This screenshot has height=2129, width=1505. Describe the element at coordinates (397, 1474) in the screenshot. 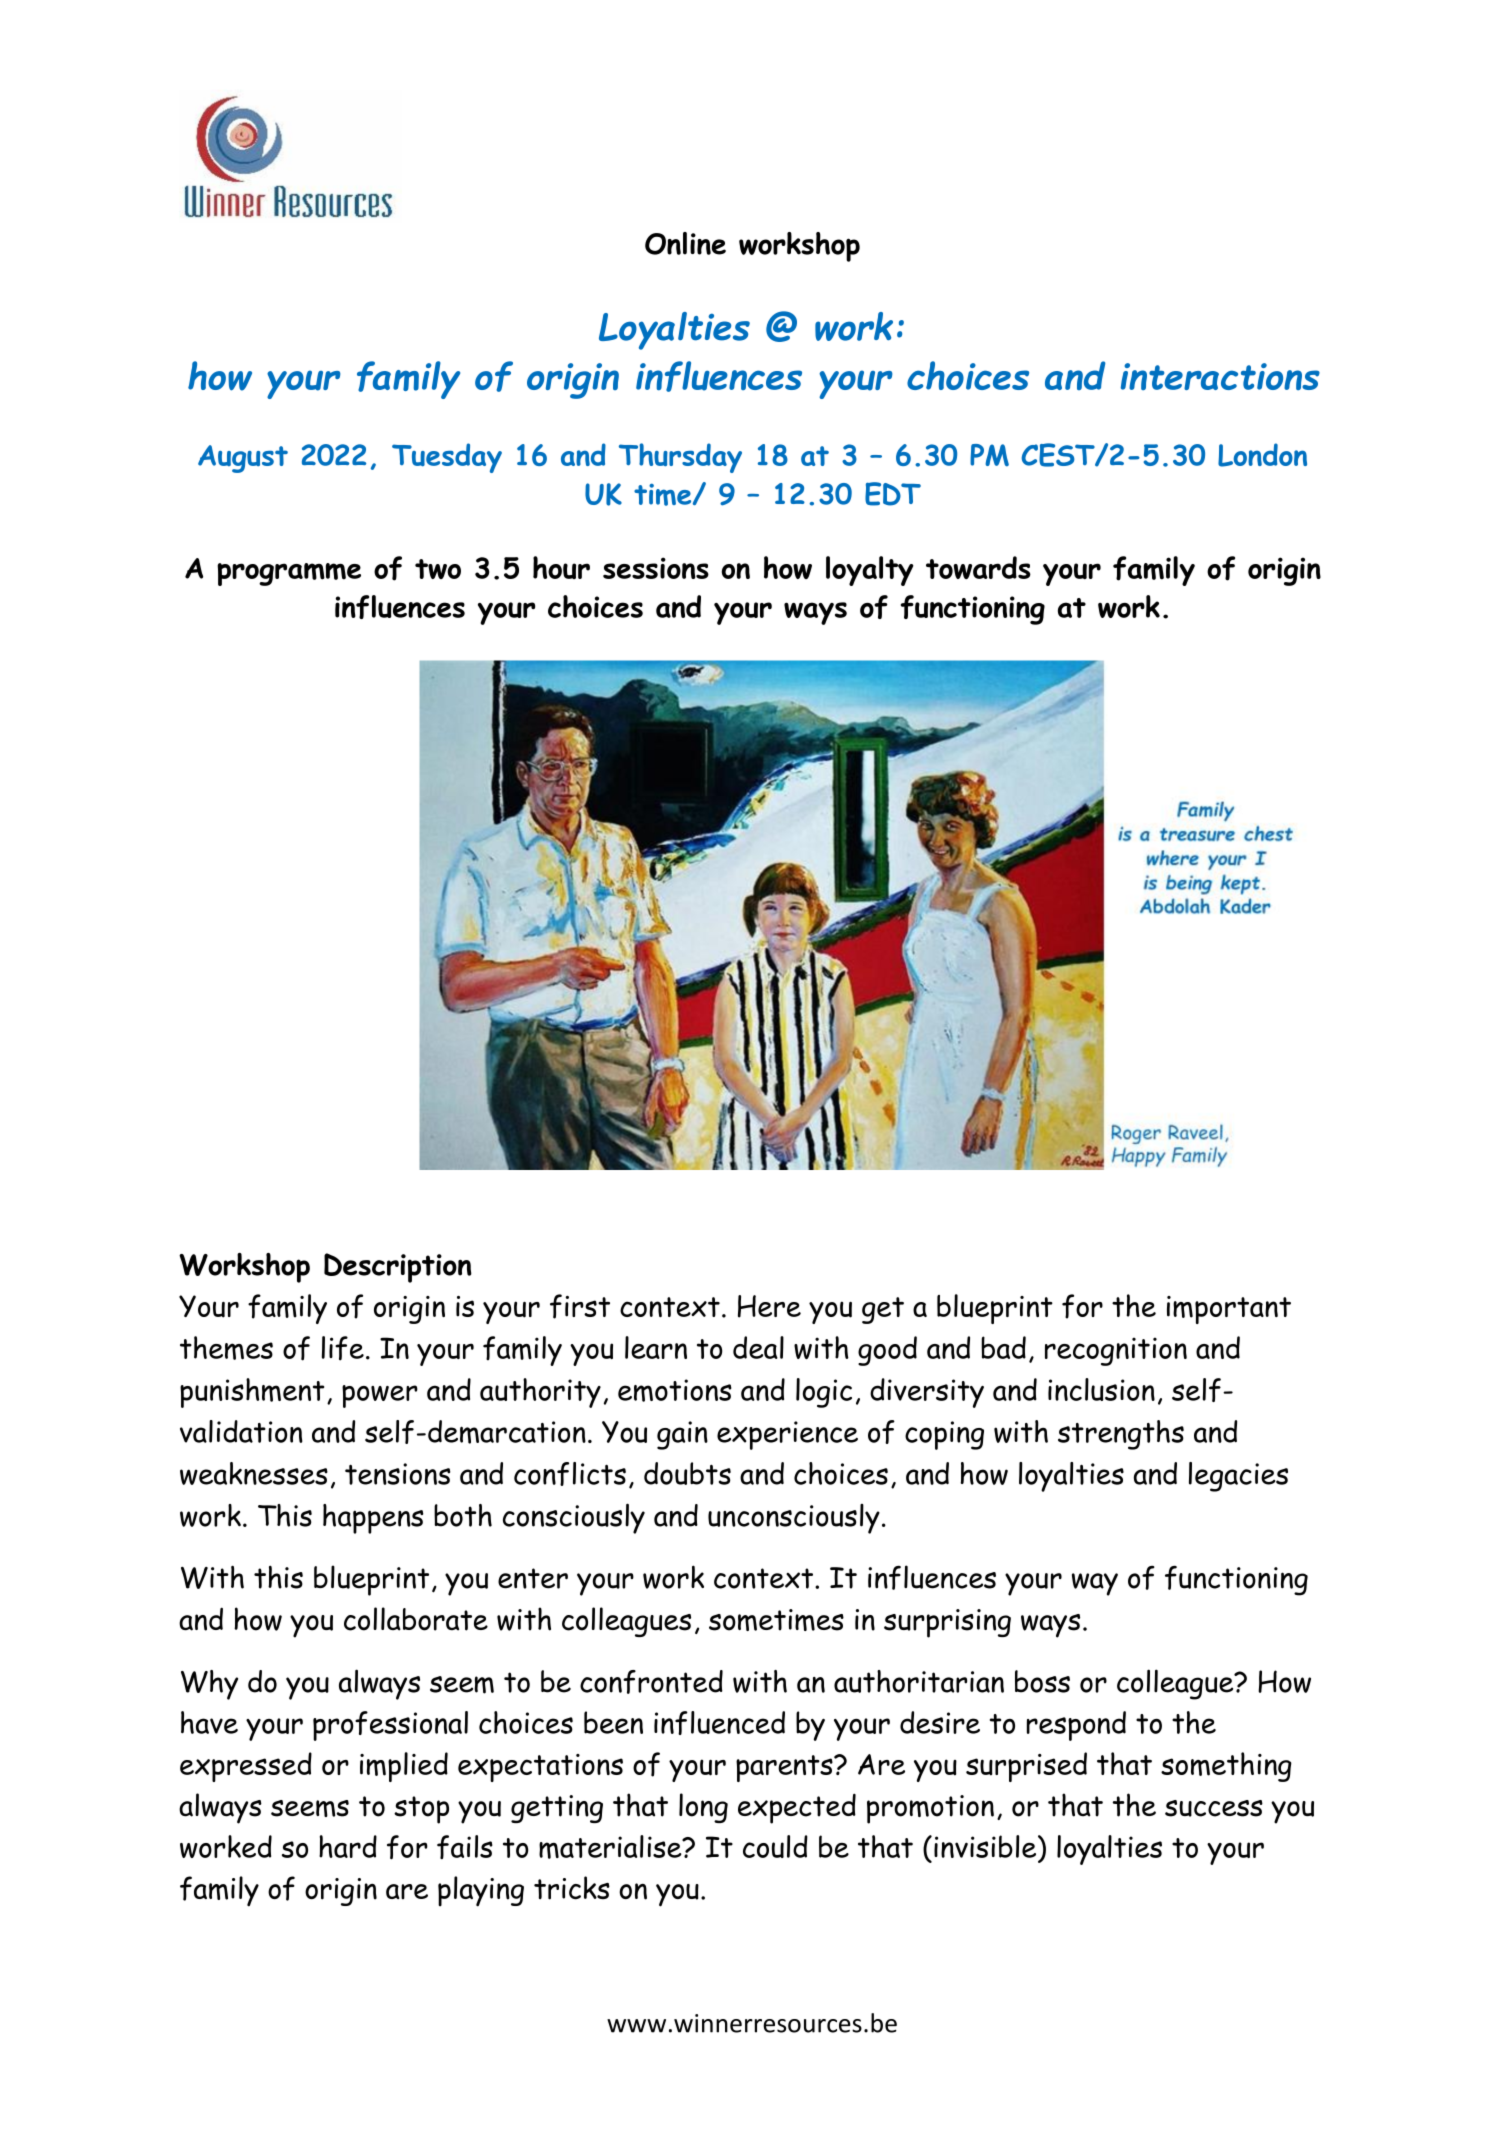

I see `tensions` at that location.
